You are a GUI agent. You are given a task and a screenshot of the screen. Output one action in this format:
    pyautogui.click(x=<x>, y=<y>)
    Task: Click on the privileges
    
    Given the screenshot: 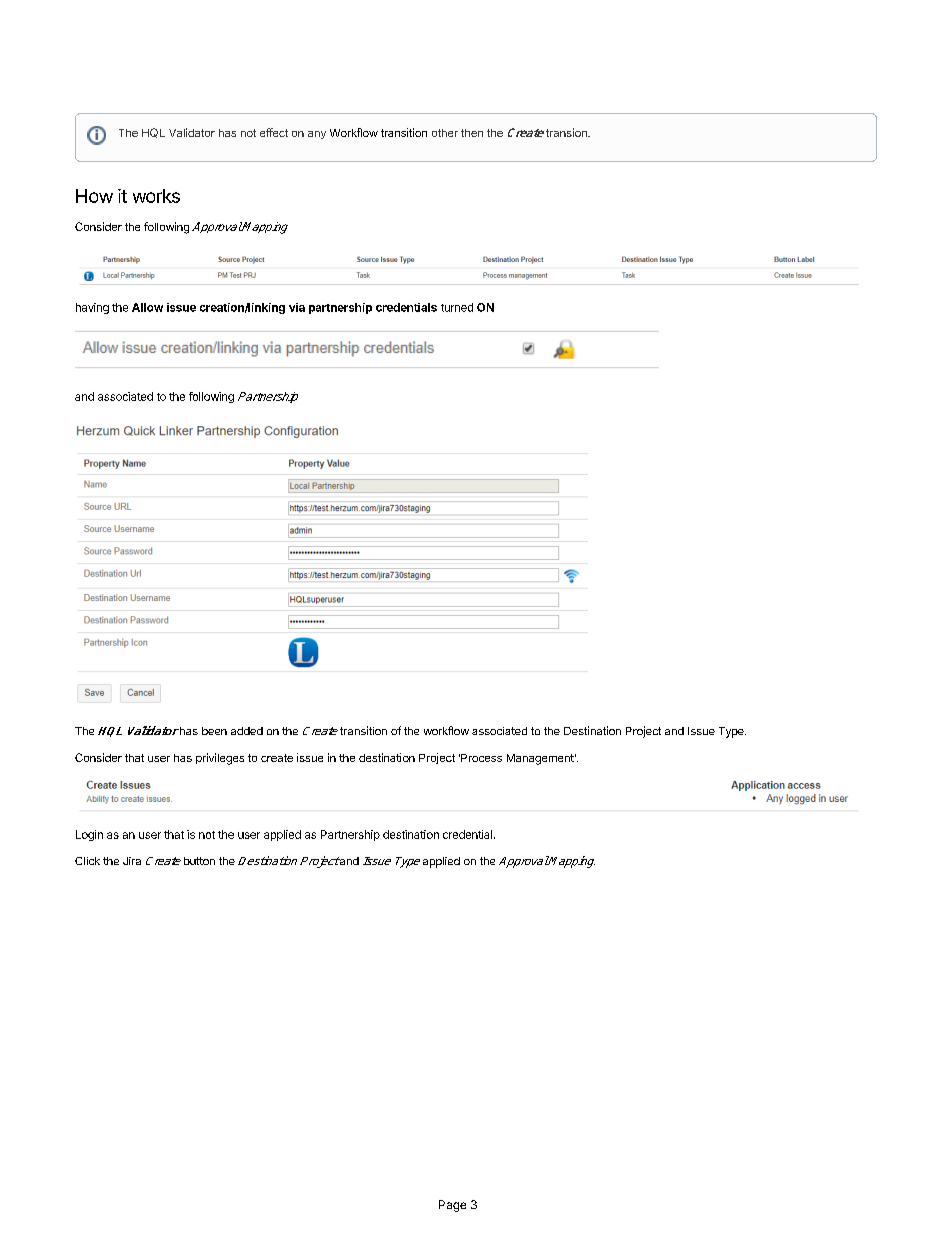 What is the action you would take?
    pyautogui.click(x=220, y=759)
